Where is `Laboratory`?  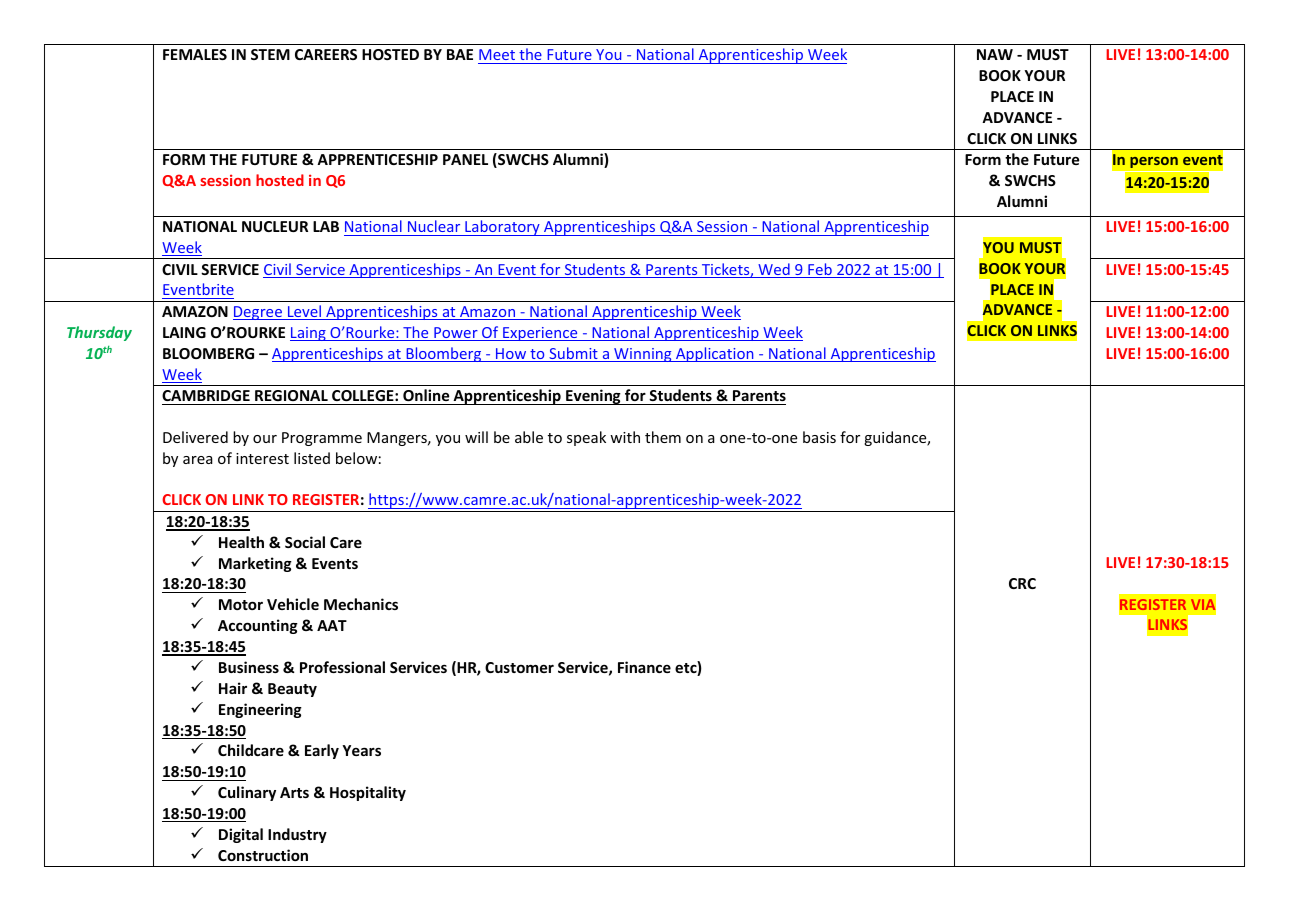 Laboratory is located at coordinates (502, 228).
